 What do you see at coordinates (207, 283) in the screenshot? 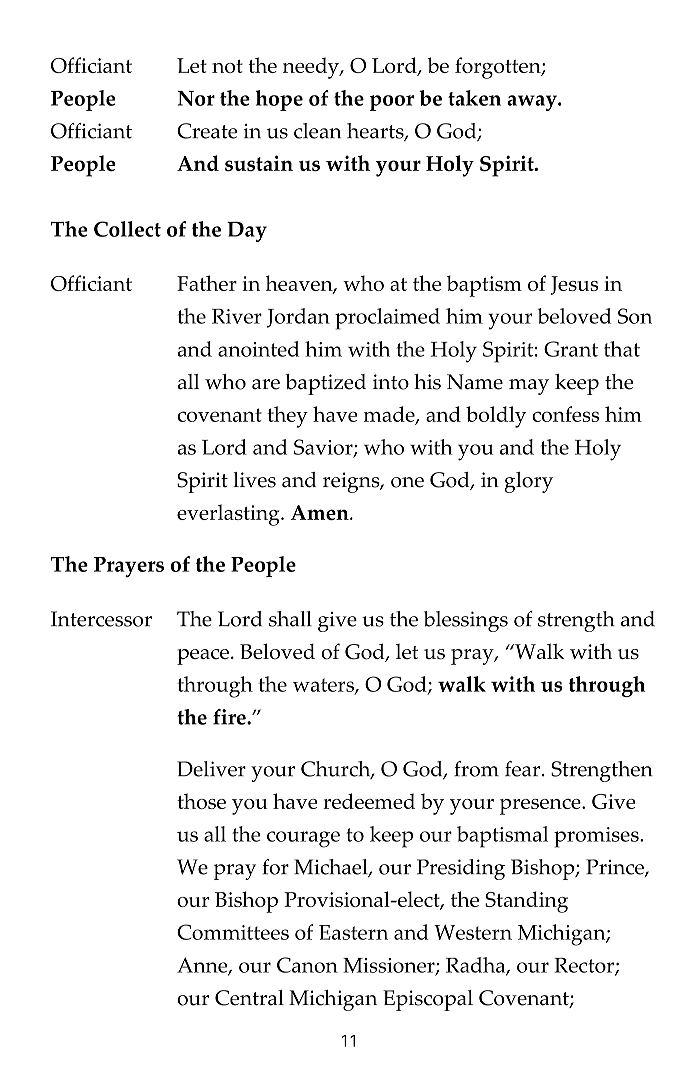
I see `Father` at bounding box center [207, 283].
